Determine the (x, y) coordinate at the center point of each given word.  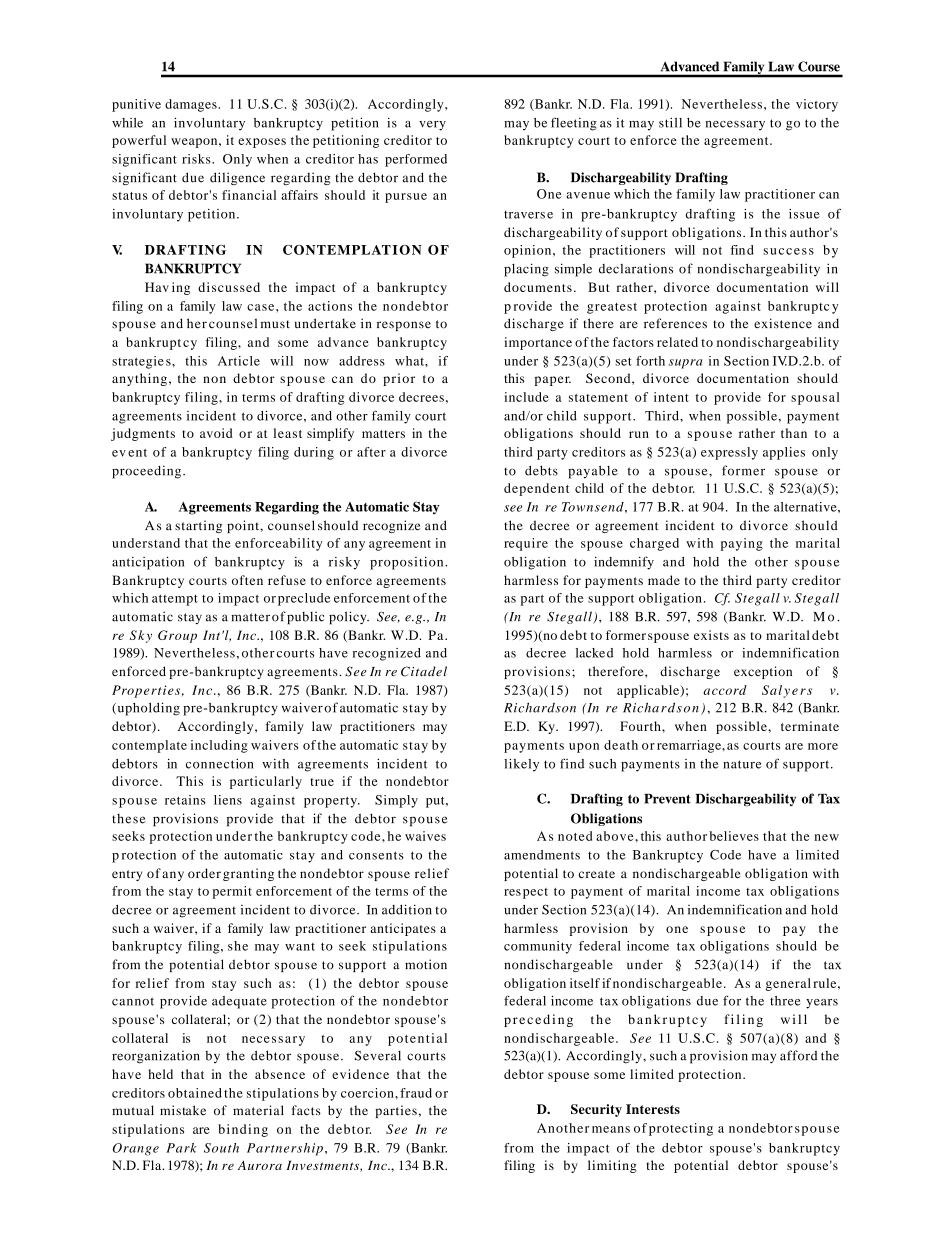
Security (596, 1110)
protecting (681, 1129)
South (221, 1148)
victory (817, 105)
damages (192, 105)
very (432, 126)
